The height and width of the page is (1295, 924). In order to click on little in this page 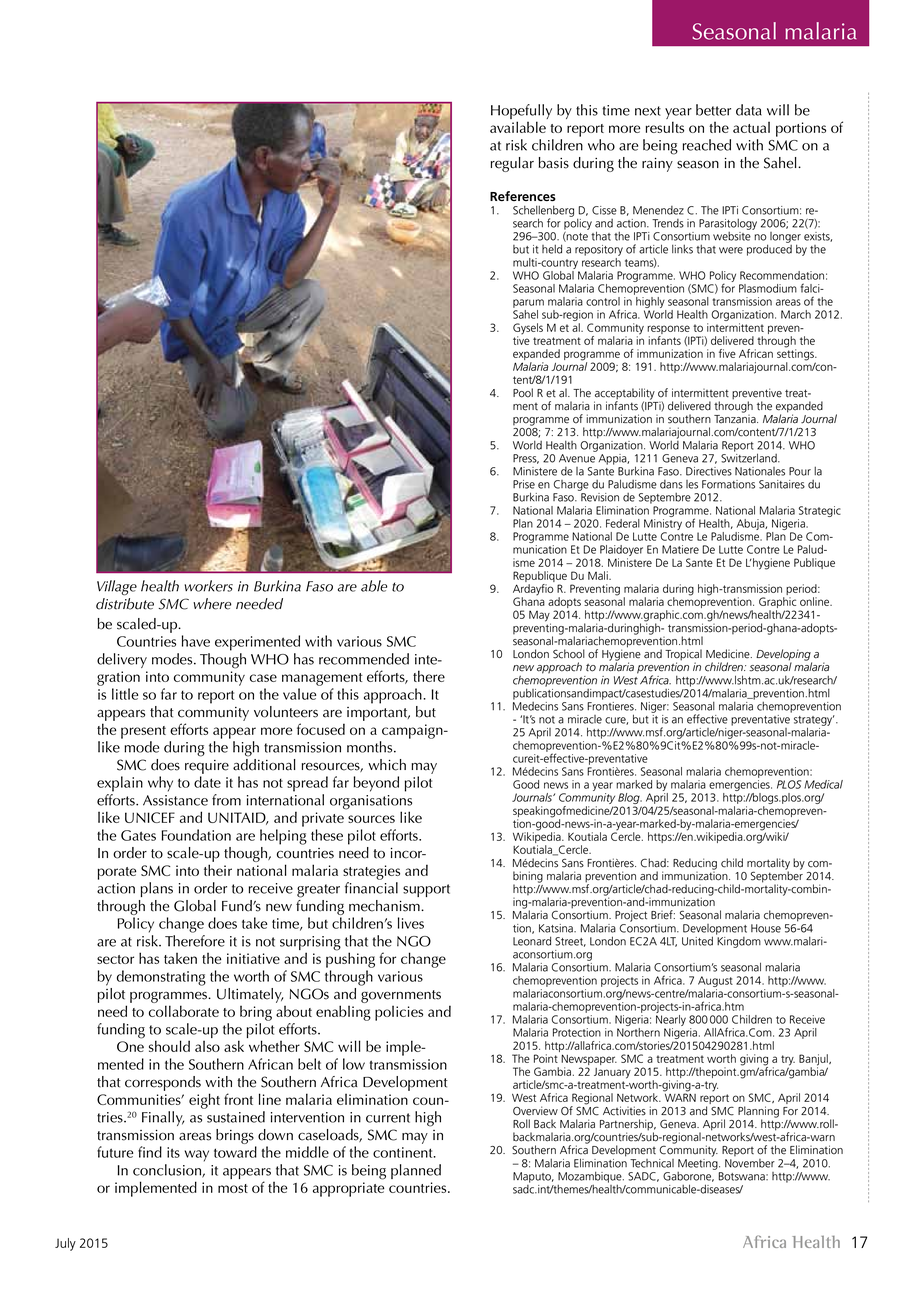, I will do `click(125, 694)`.
